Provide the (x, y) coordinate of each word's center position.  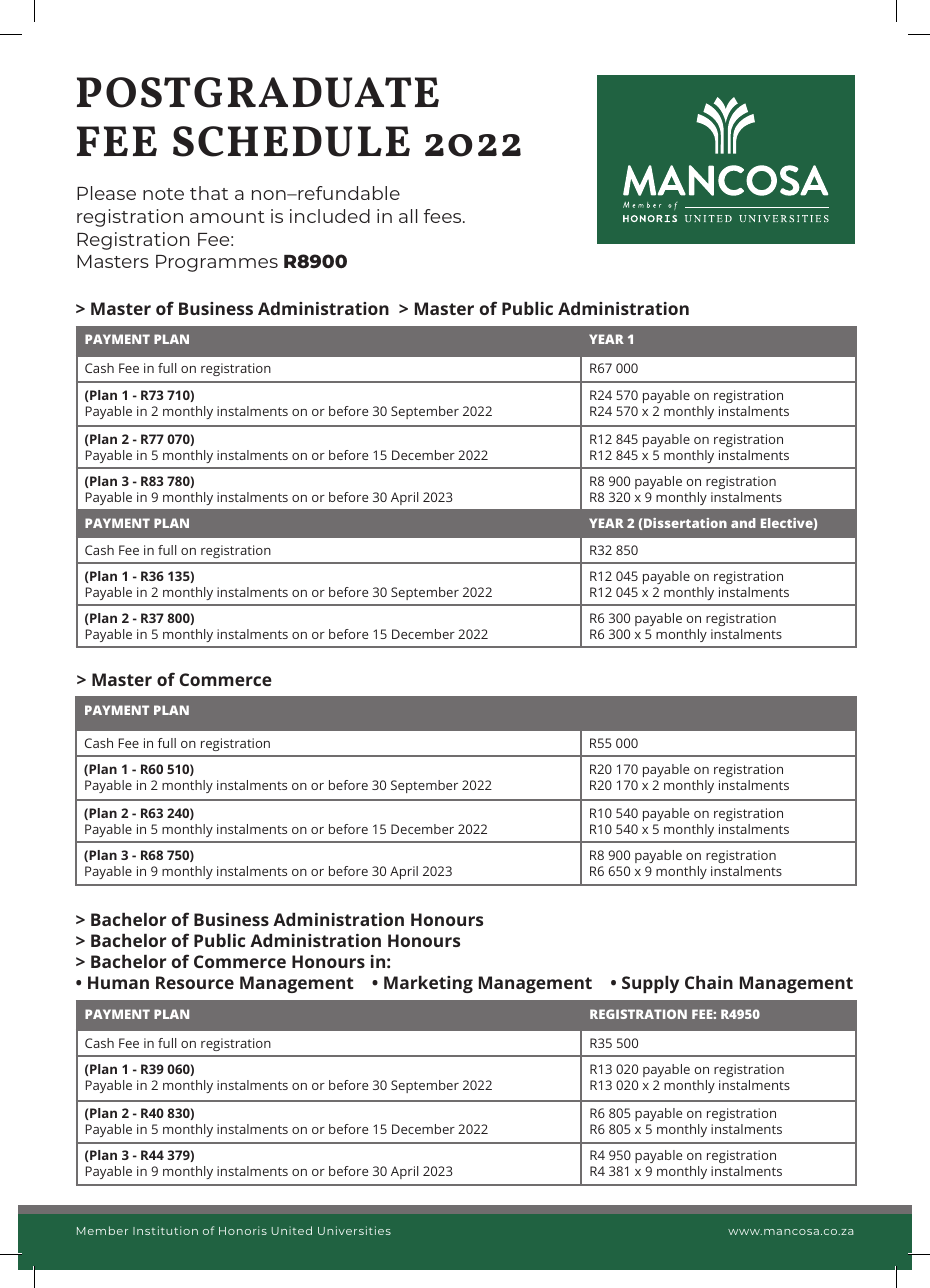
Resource (195, 982)
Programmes (217, 263)
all (408, 216)
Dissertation (685, 523)
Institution (165, 1230)
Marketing (428, 984)
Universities (354, 1230)
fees (444, 216)
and (743, 523)
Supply (650, 984)
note (163, 194)
